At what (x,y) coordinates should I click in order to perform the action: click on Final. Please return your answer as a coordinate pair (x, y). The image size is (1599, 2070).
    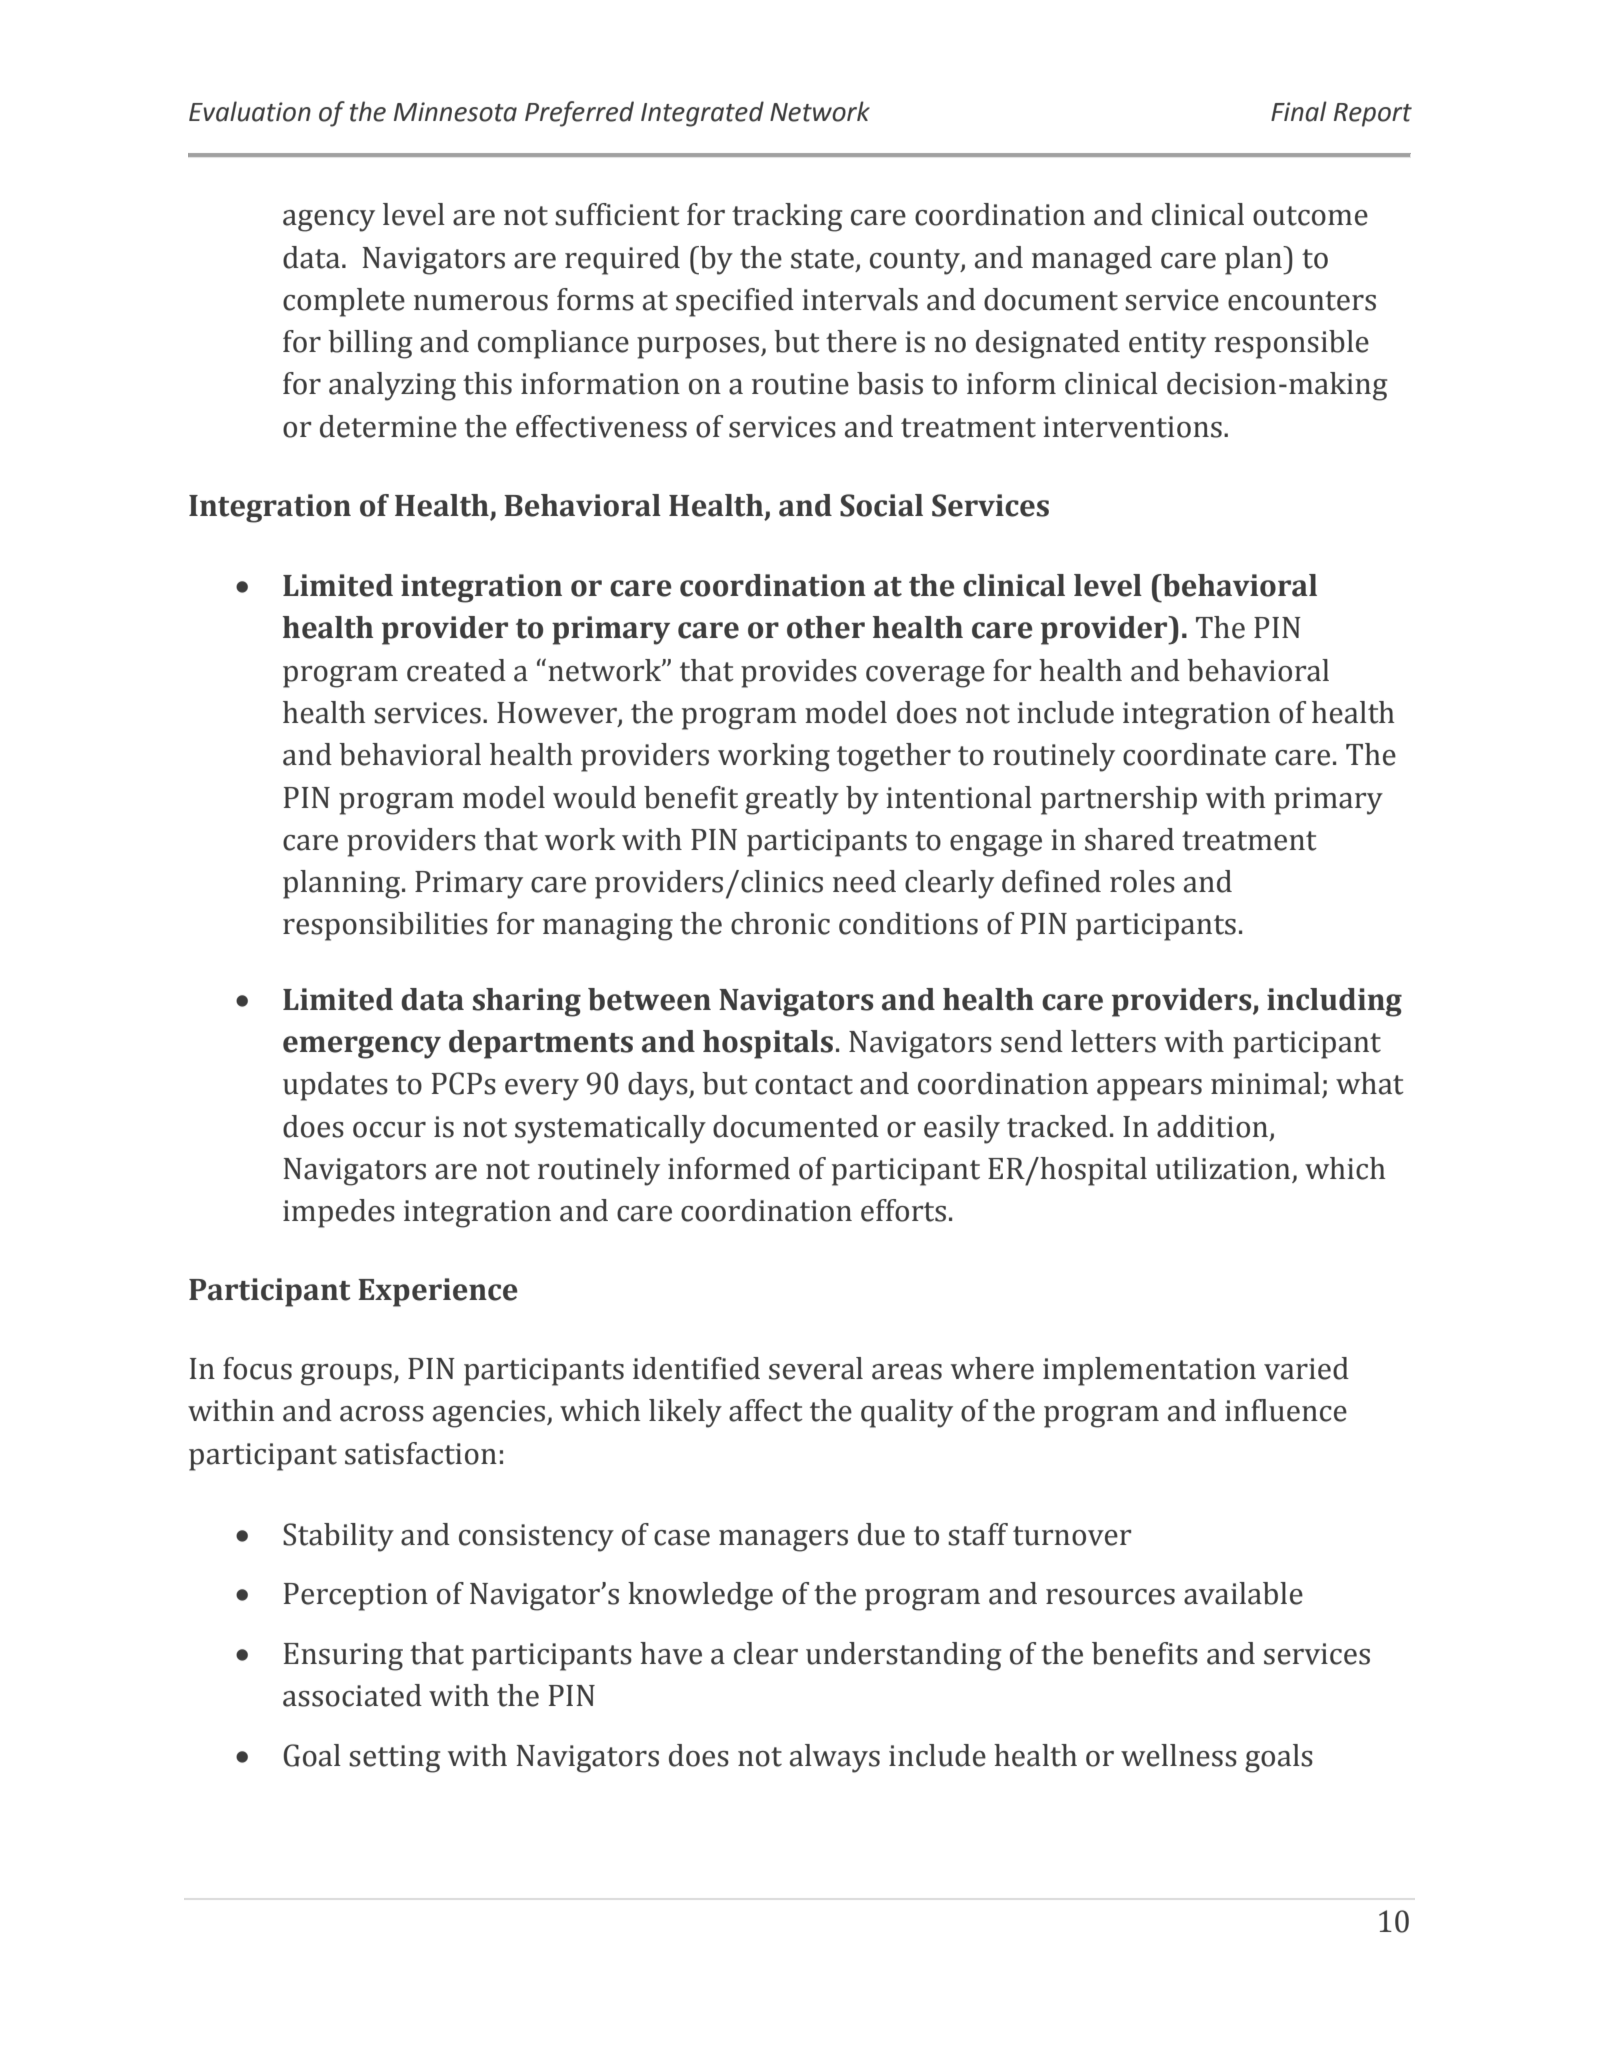
    Looking at the image, I should click on (1299, 111).
